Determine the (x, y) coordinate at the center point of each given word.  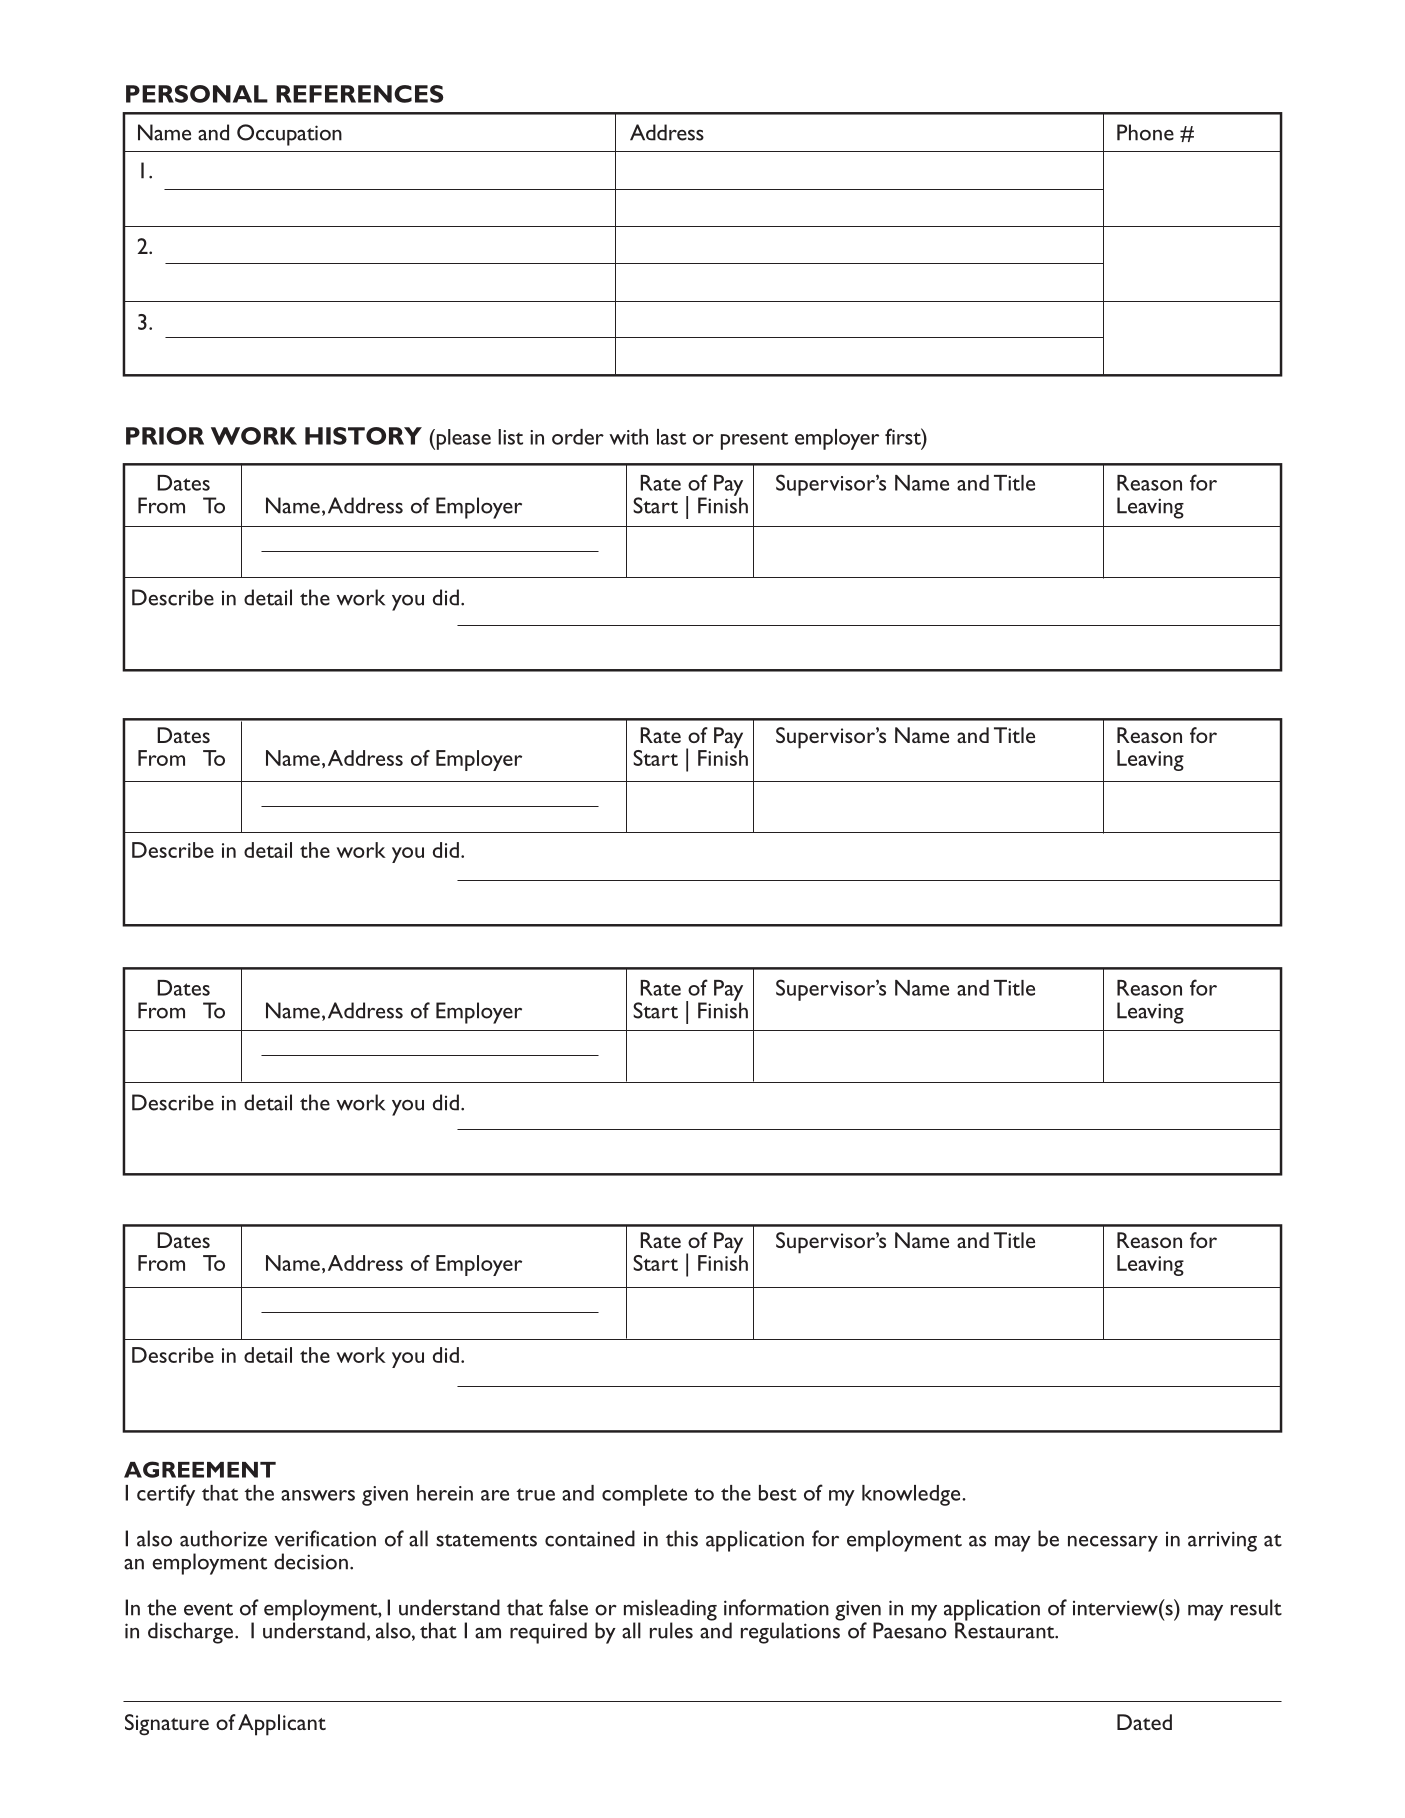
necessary (1113, 1543)
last (671, 437)
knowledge (912, 1495)
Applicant (282, 1725)
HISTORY (363, 436)
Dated (1144, 1722)
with (628, 437)
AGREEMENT (200, 1469)
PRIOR (165, 436)
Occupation (289, 135)
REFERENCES (359, 94)
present (754, 441)
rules (671, 1630)
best (778, 1493)
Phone (1145, 132)
